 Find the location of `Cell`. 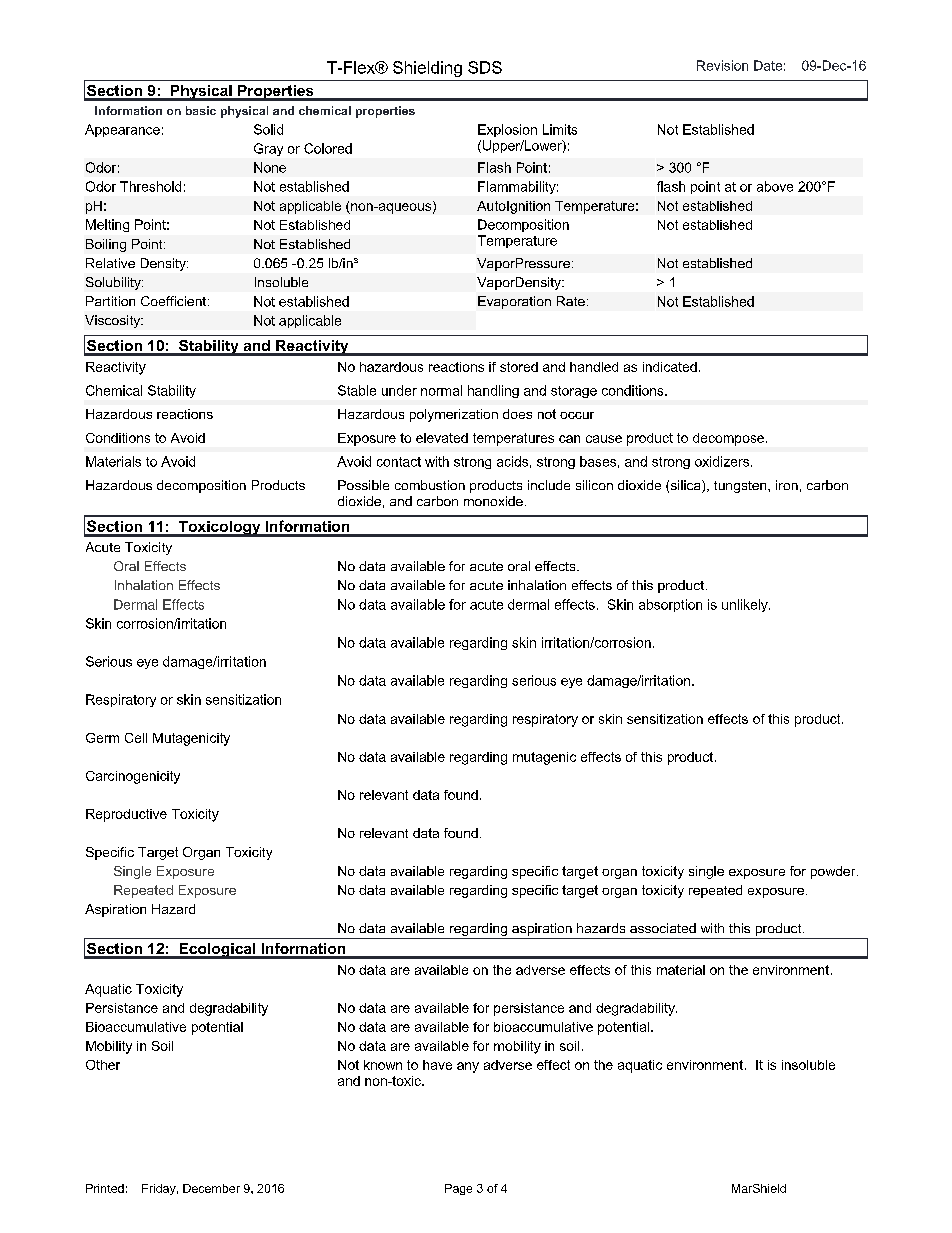

Cell is located at coordinates (136, 738).
